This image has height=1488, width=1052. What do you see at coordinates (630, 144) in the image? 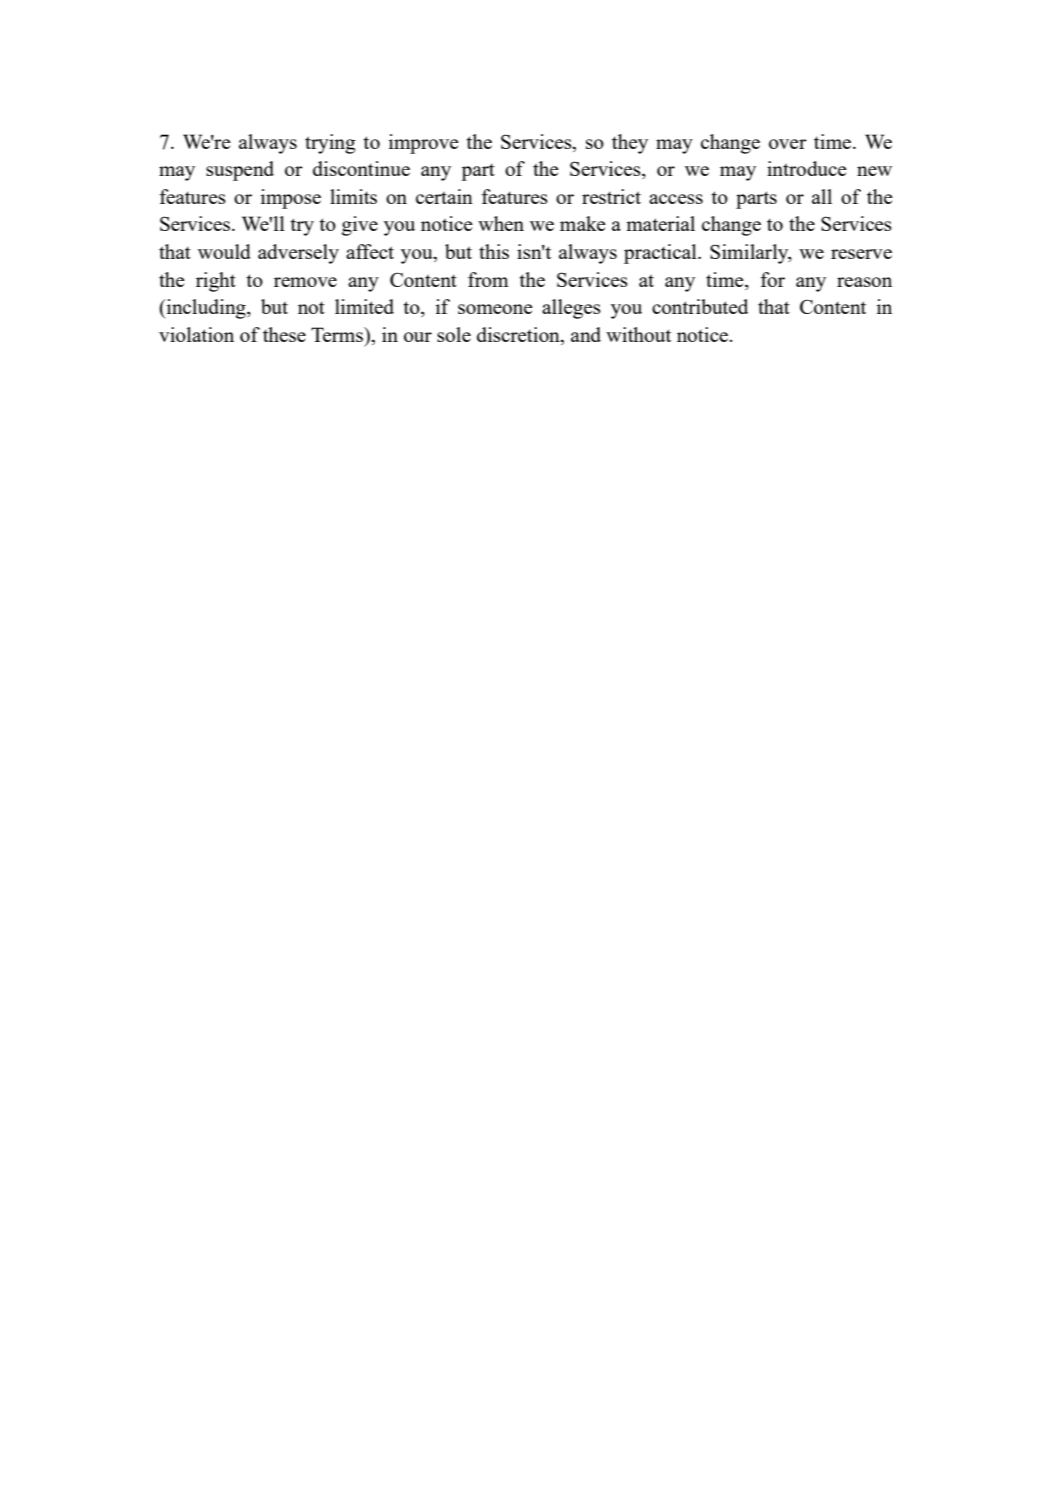
I see `they` at bounding box center [630, 144].
